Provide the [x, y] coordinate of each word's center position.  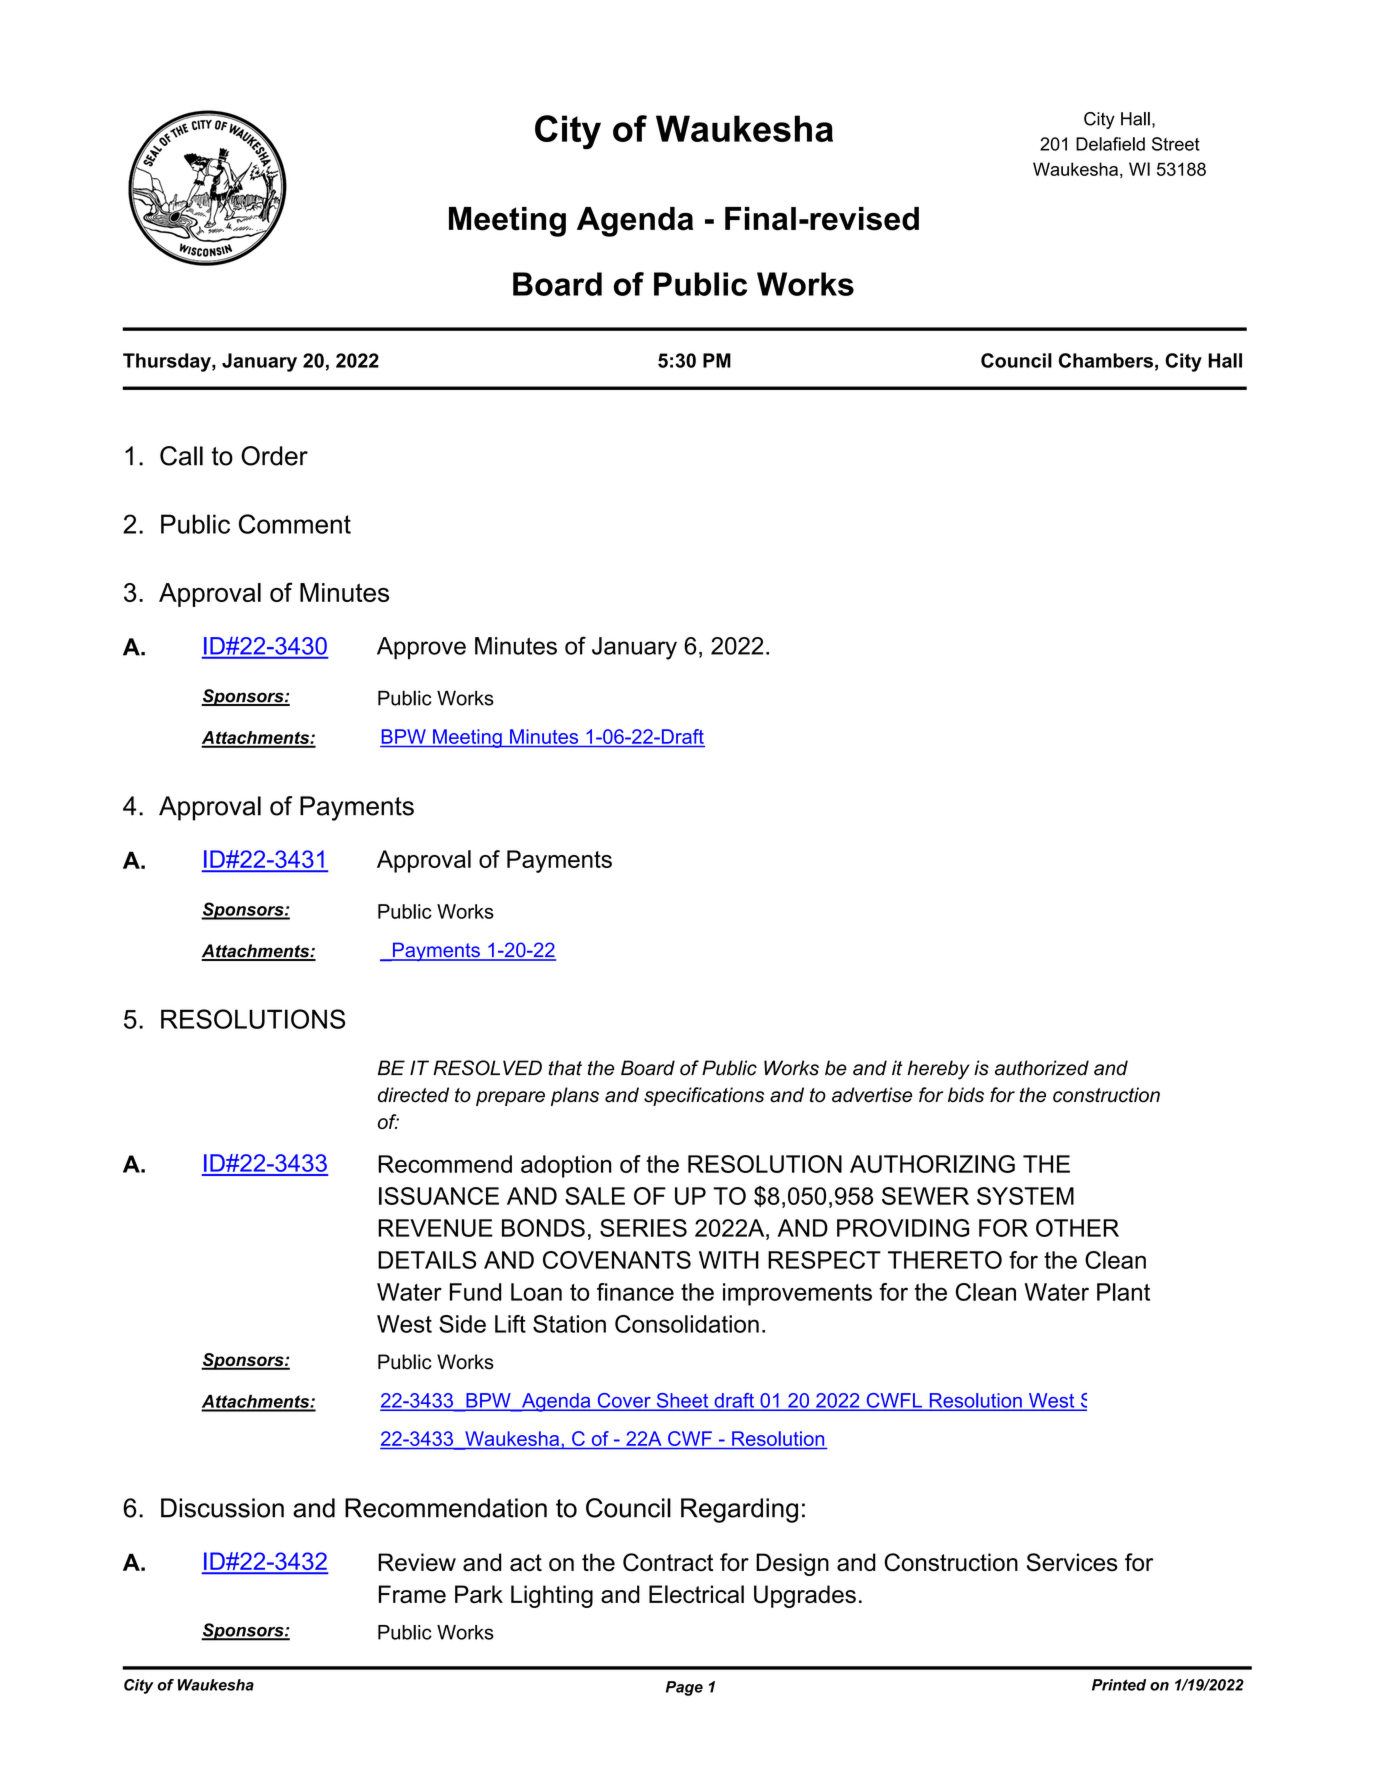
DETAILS [427, 1260]
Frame [412, 1594]
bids [966, 1095]
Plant [1123, 1292]
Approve [421, 648]
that [565, 1068]
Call [181, 456]
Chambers [1106, 360]
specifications [704, 1096]
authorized [1042, 1068]
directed [413, 1095]
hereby [938, 1070]
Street [1176, 144]
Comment [295, 524]
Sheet [682, 1401]
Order [274, 456]
